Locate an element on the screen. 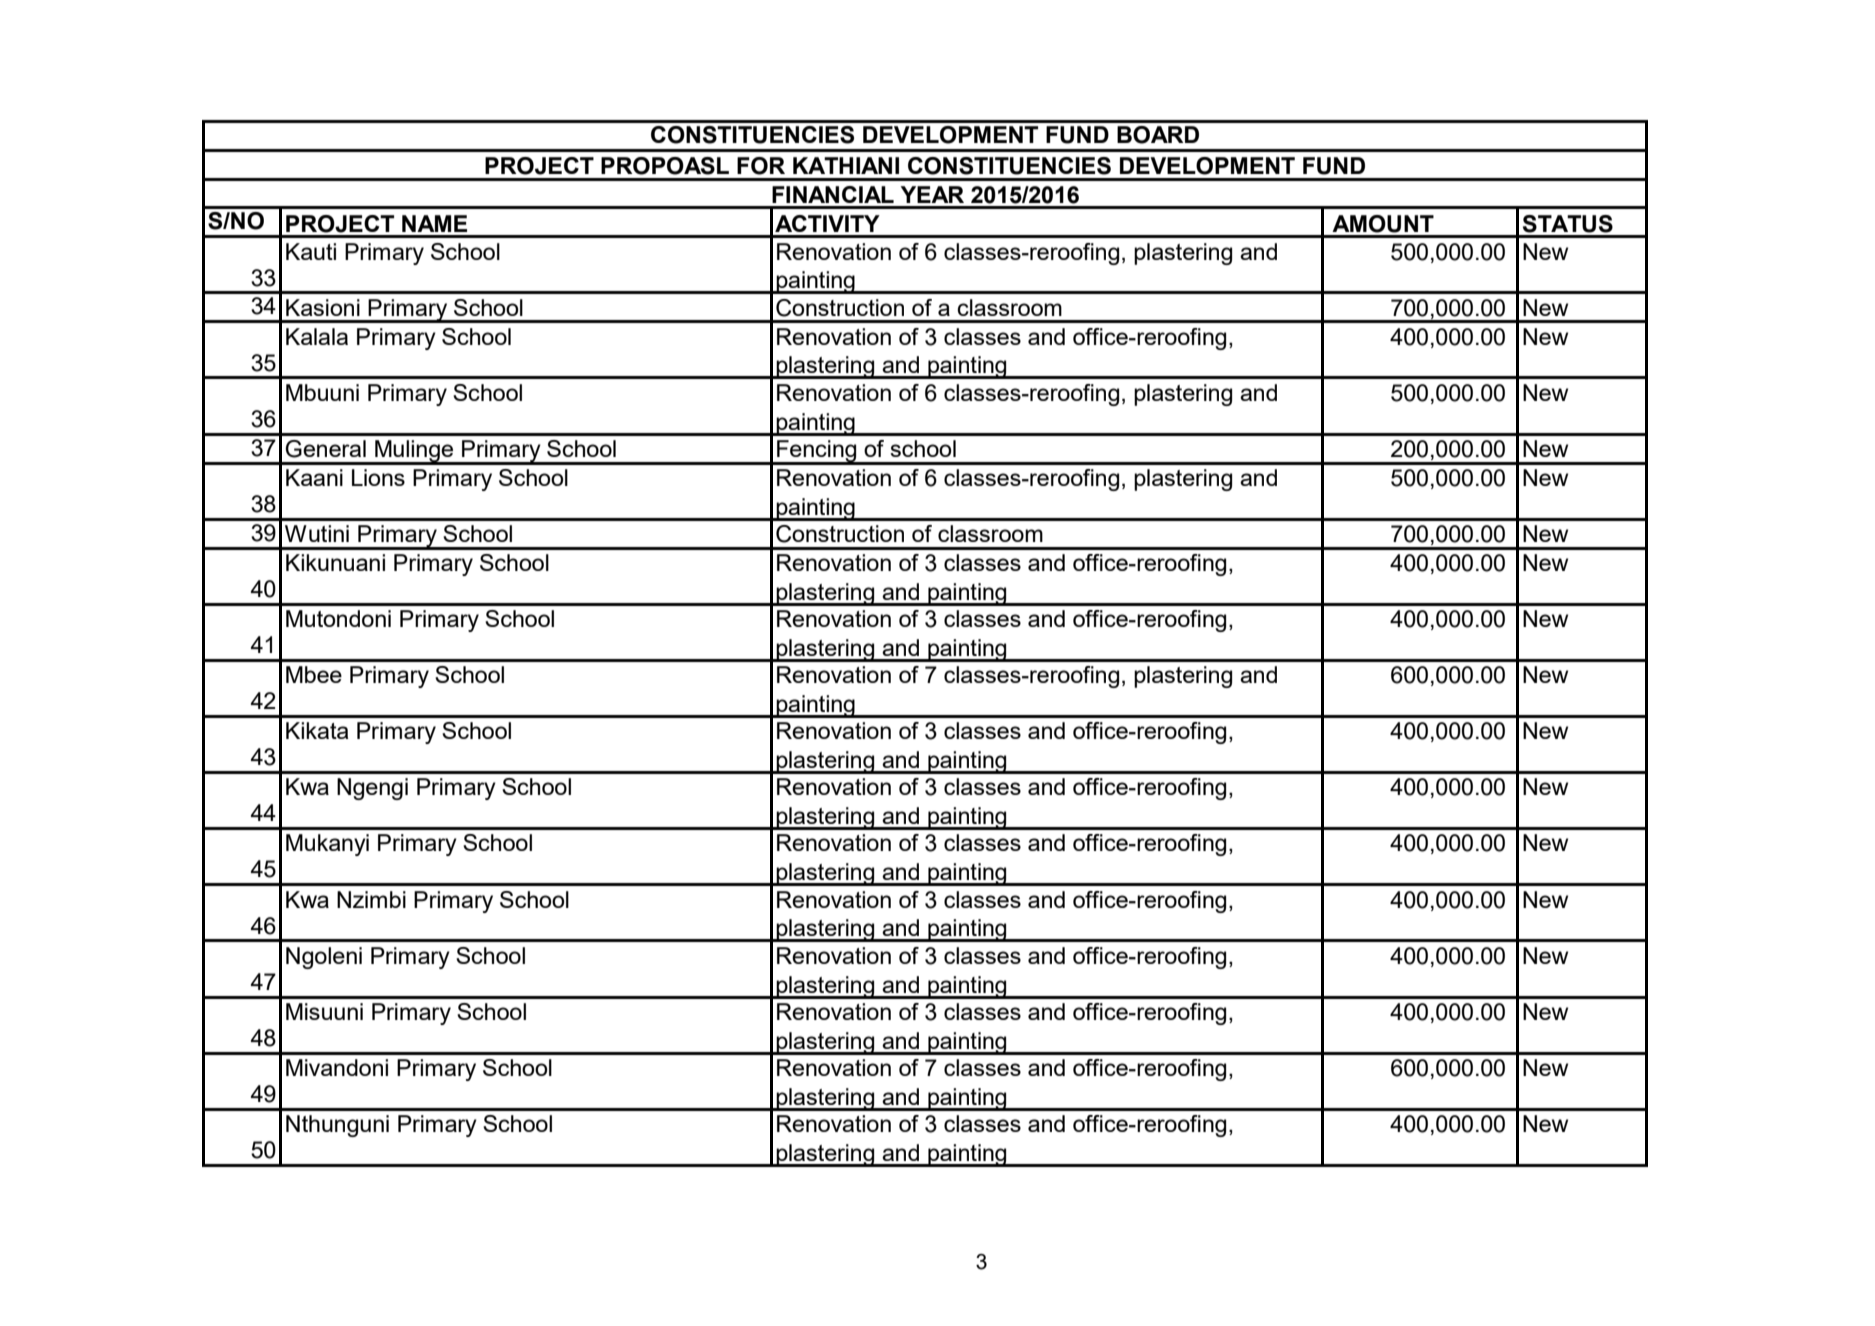  Lions is located at coordinates (378, 477).
